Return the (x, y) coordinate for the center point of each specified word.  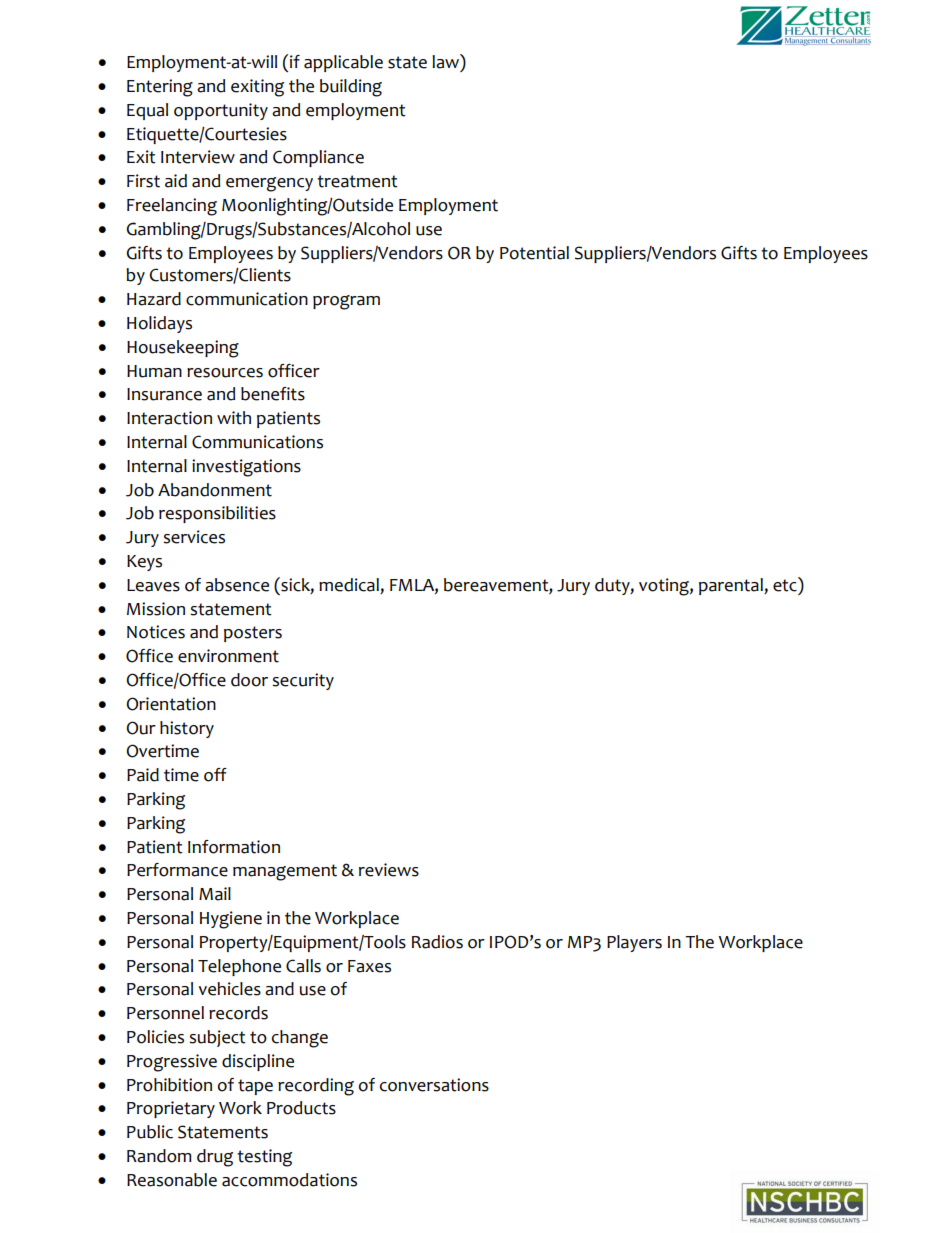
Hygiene (231, 920)
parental (732, 586)
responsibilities (217, 514)
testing (264, 1158)
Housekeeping (183, 349)
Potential (534, 253)
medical (350, 586)
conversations (434, 1085)
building (351, 88)
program (346, 302)
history (187, 729)
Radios (437, 942)
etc (786, 584)
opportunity (221, 111)
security (303, 681)
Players (634, 943)
